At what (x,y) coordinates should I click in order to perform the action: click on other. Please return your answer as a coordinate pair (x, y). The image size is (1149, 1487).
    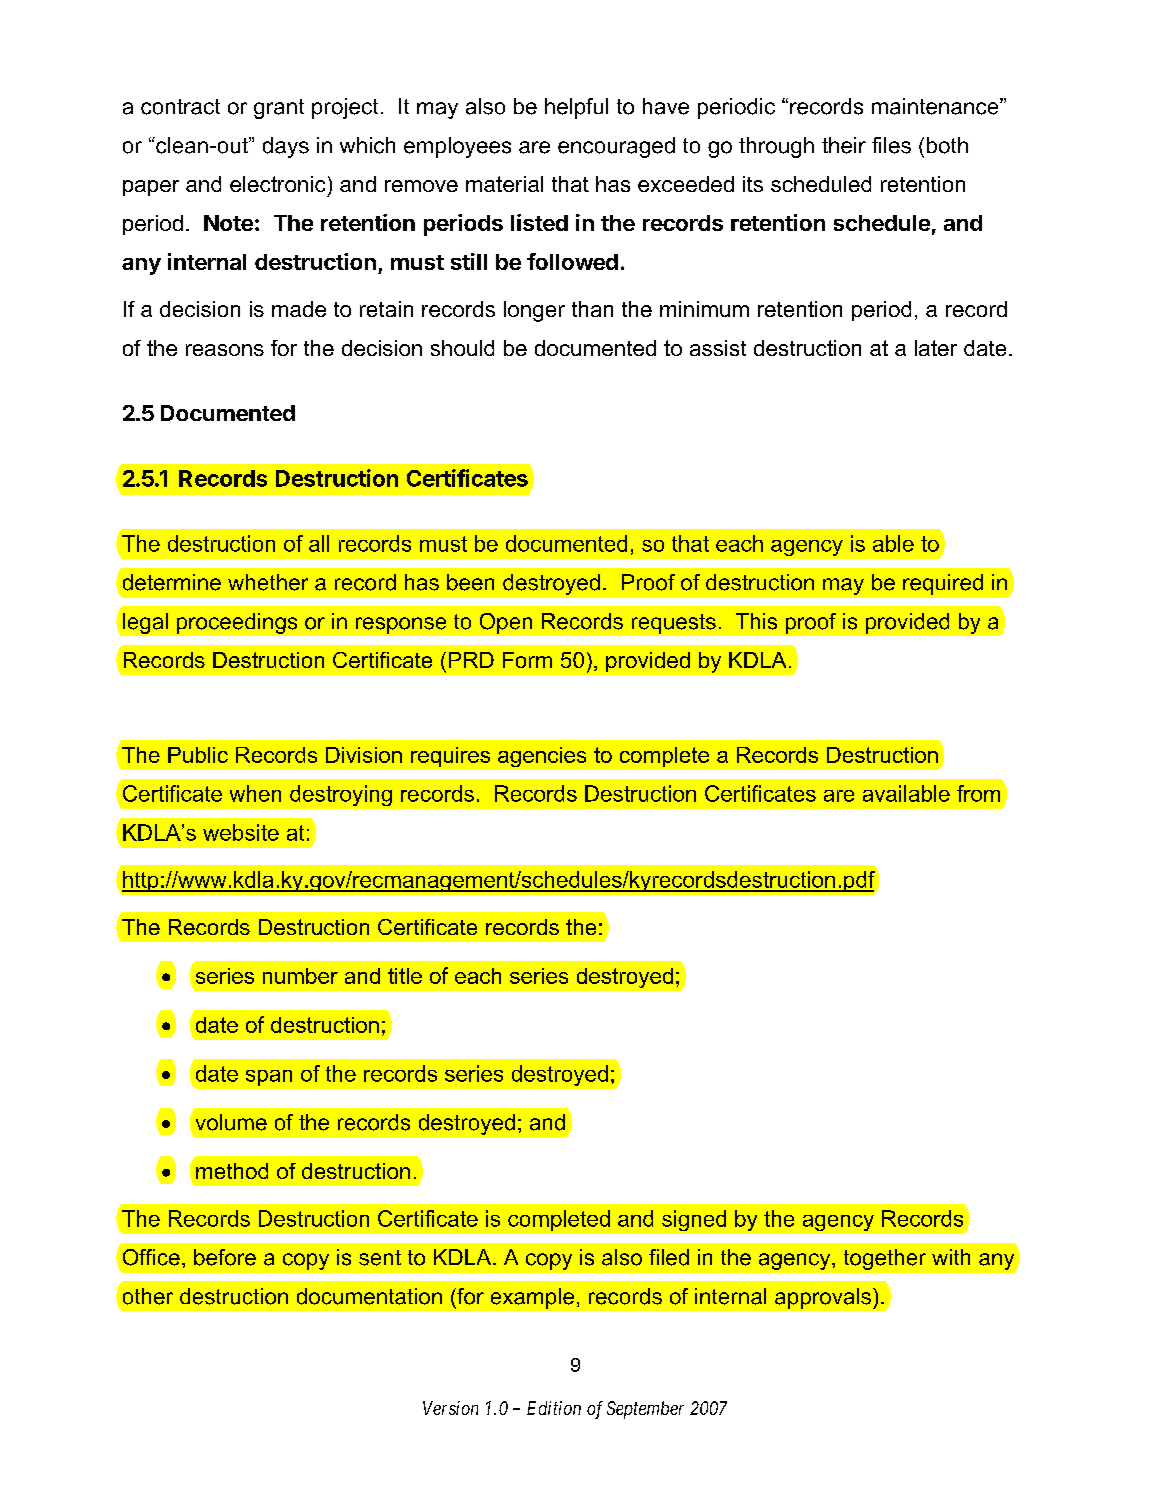
    Looking at the image, I should click on (148, 1296).
